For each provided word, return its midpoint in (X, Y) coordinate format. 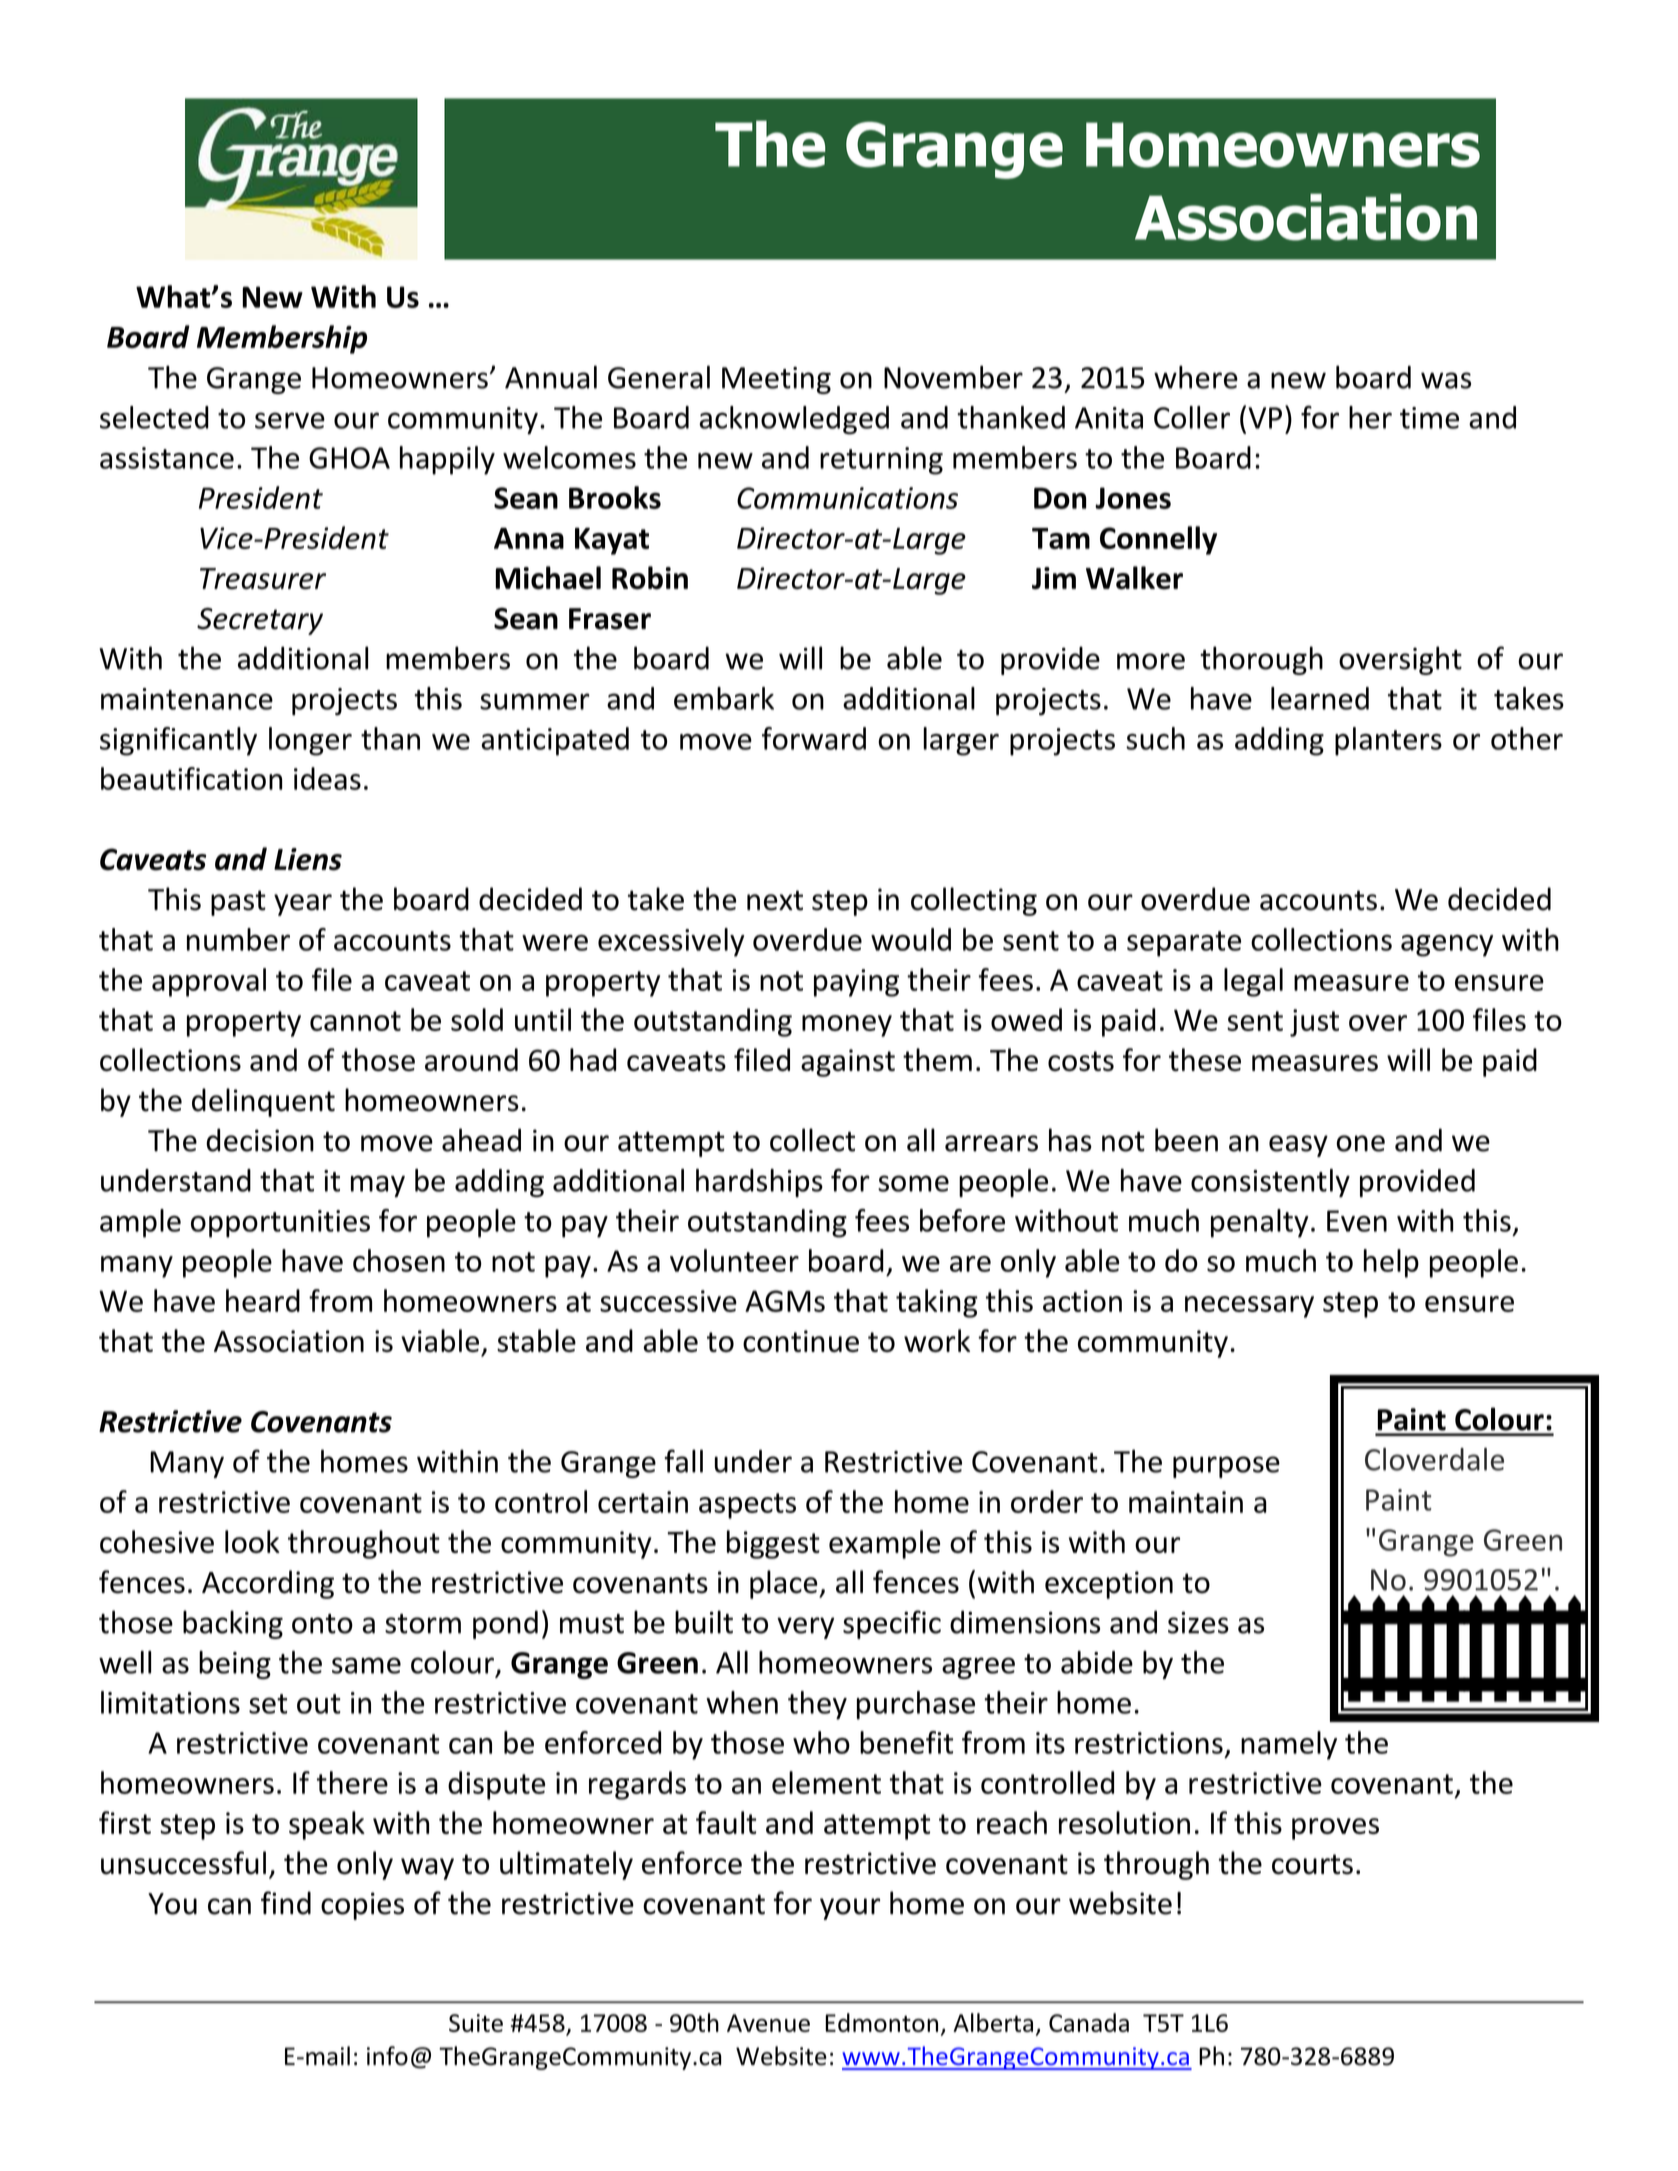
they (817, 1705)
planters (1388, 741)
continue (801, 1341)
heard (263, 1300)
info (387, 2056)
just (1314, 1023)
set (268, 1704)
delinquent (263, 1102)
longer (310, 741)
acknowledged (794, 420)
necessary (1249, 1307)
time (1429, 418)
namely (1289, 1745)
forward (814, 738)
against (848, 1063)
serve (290, 420)
